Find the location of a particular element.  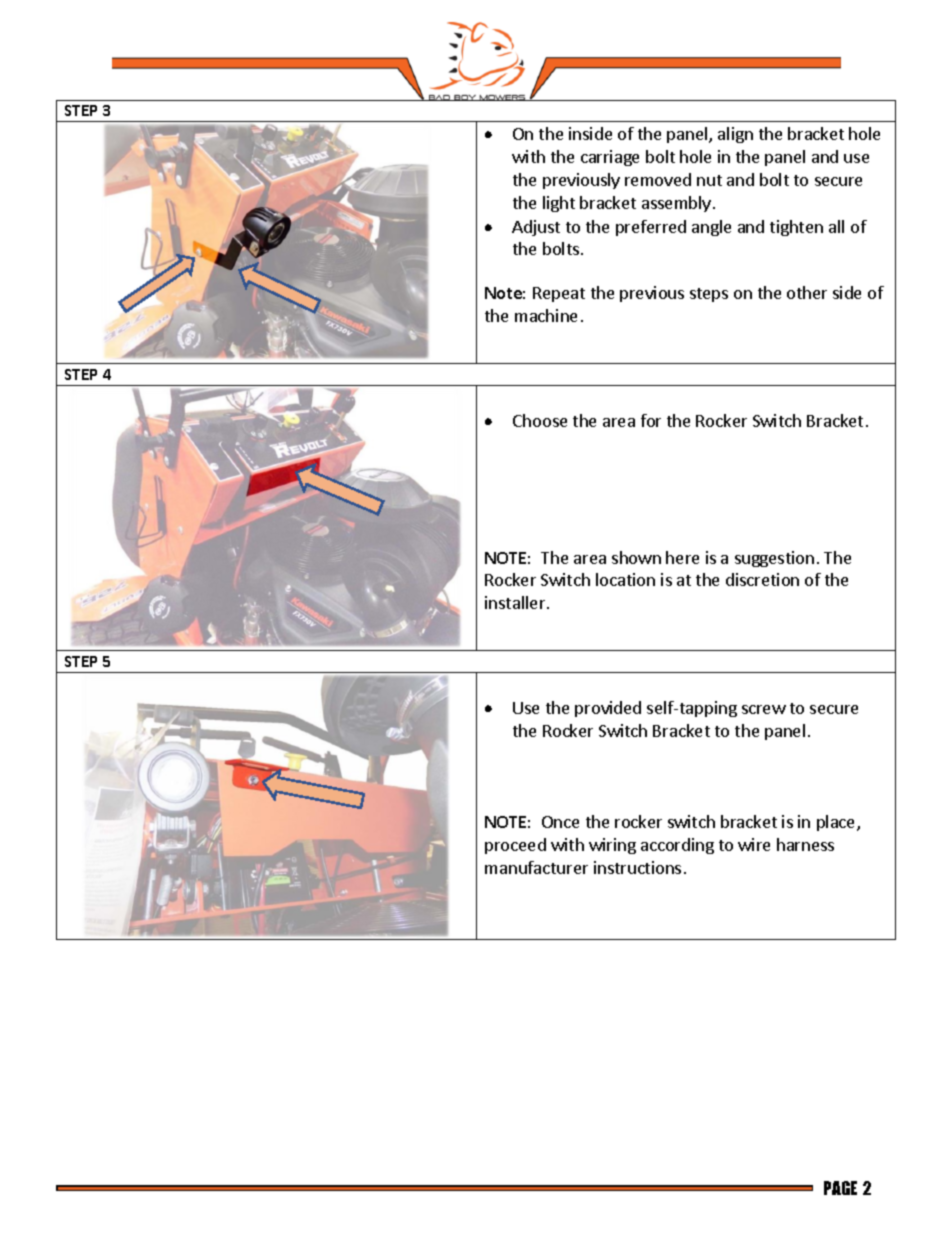

light is located at coordinates (559, 204).
